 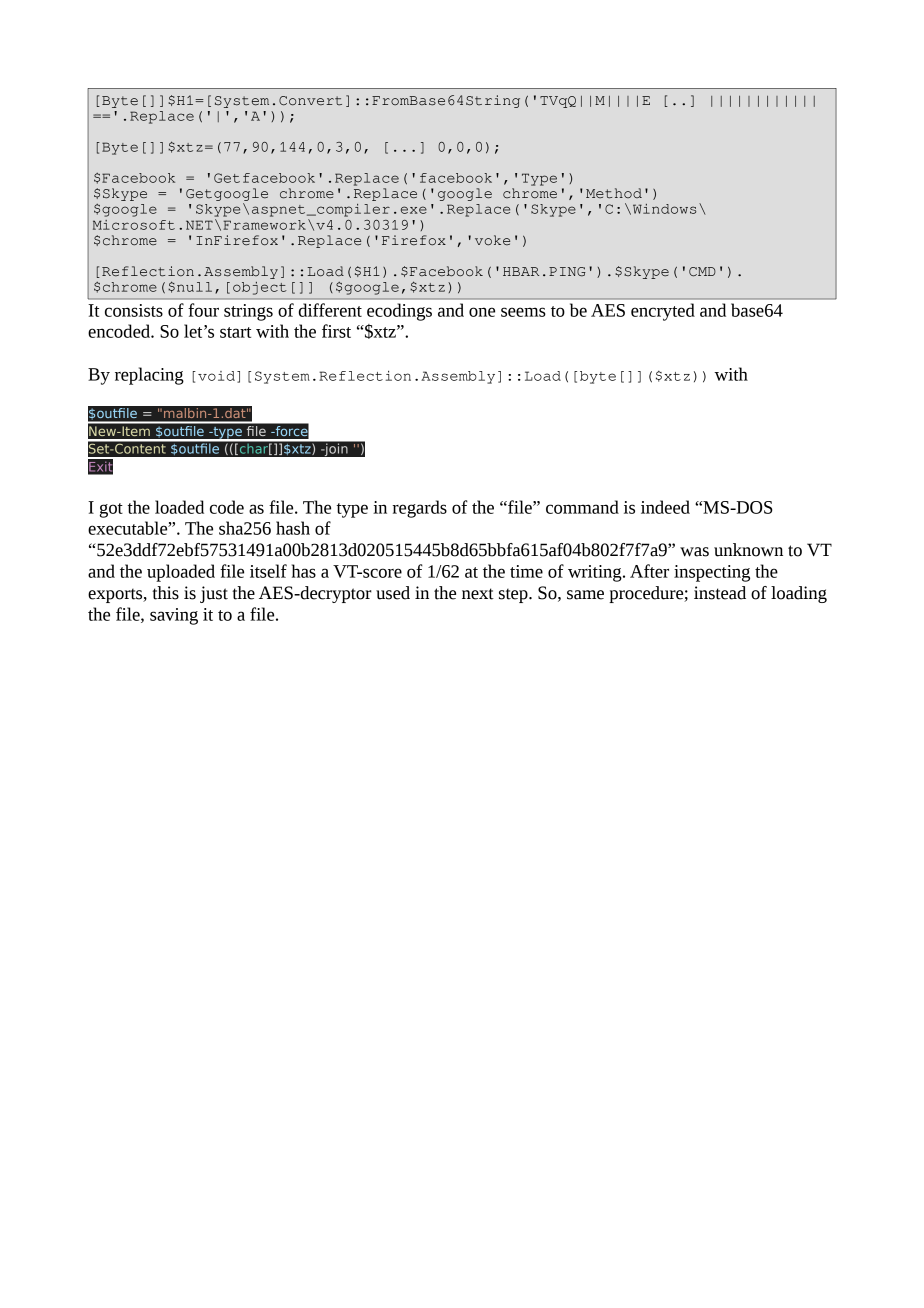 I want to click on Exit, so click(x=100, y=466).
